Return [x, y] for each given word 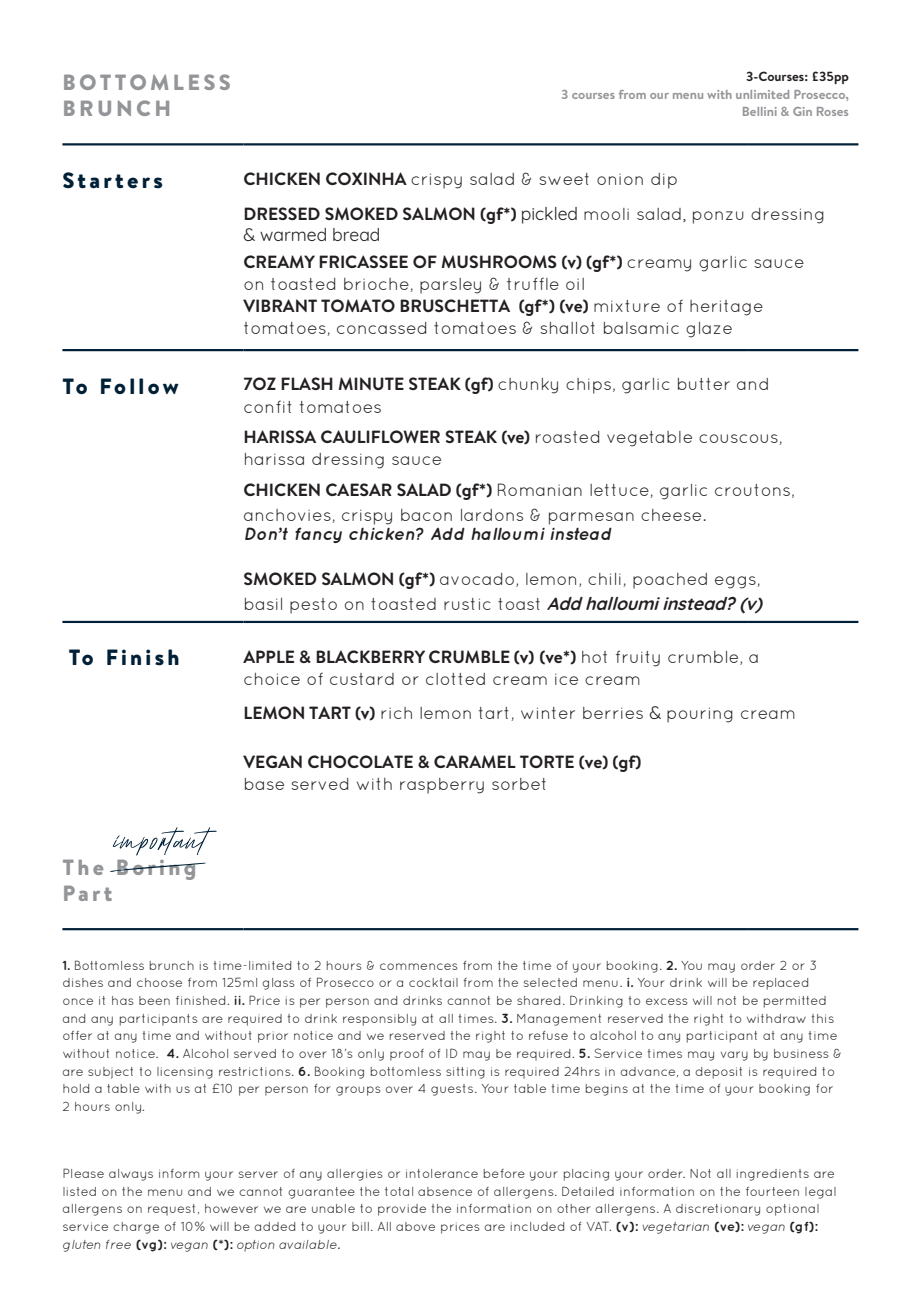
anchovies [288, 516]
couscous [739, 439]
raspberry [442, 786]
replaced [780, 984]
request [171, 1210]
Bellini [760, 111]
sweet [564, 179]
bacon [426, 515]
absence [445, 1191]
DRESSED [282, 213]
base [264, 784]
